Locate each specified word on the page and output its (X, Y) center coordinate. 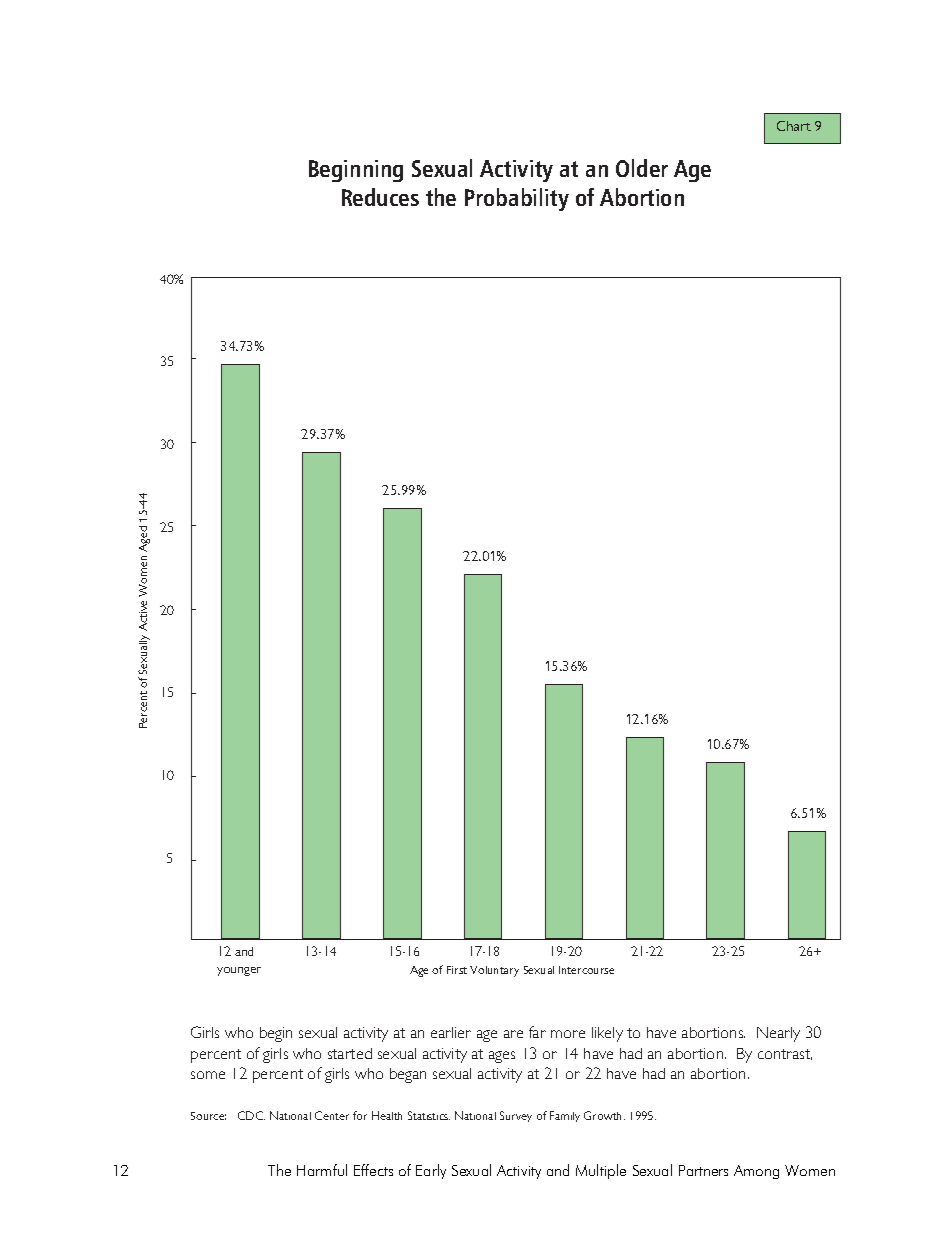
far (537, 1032)
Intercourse (586, 970)
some (208, 1075)
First (457, 970)
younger (239, 971)
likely (607, 1034)
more (568, 1034)
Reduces (380, 197)
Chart (794, 126)
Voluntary (494, 971)
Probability (517, 199)
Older (642, 168)
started (350, 1053)
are (513, 1034)
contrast (785, 1054)
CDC (251, 1115)
